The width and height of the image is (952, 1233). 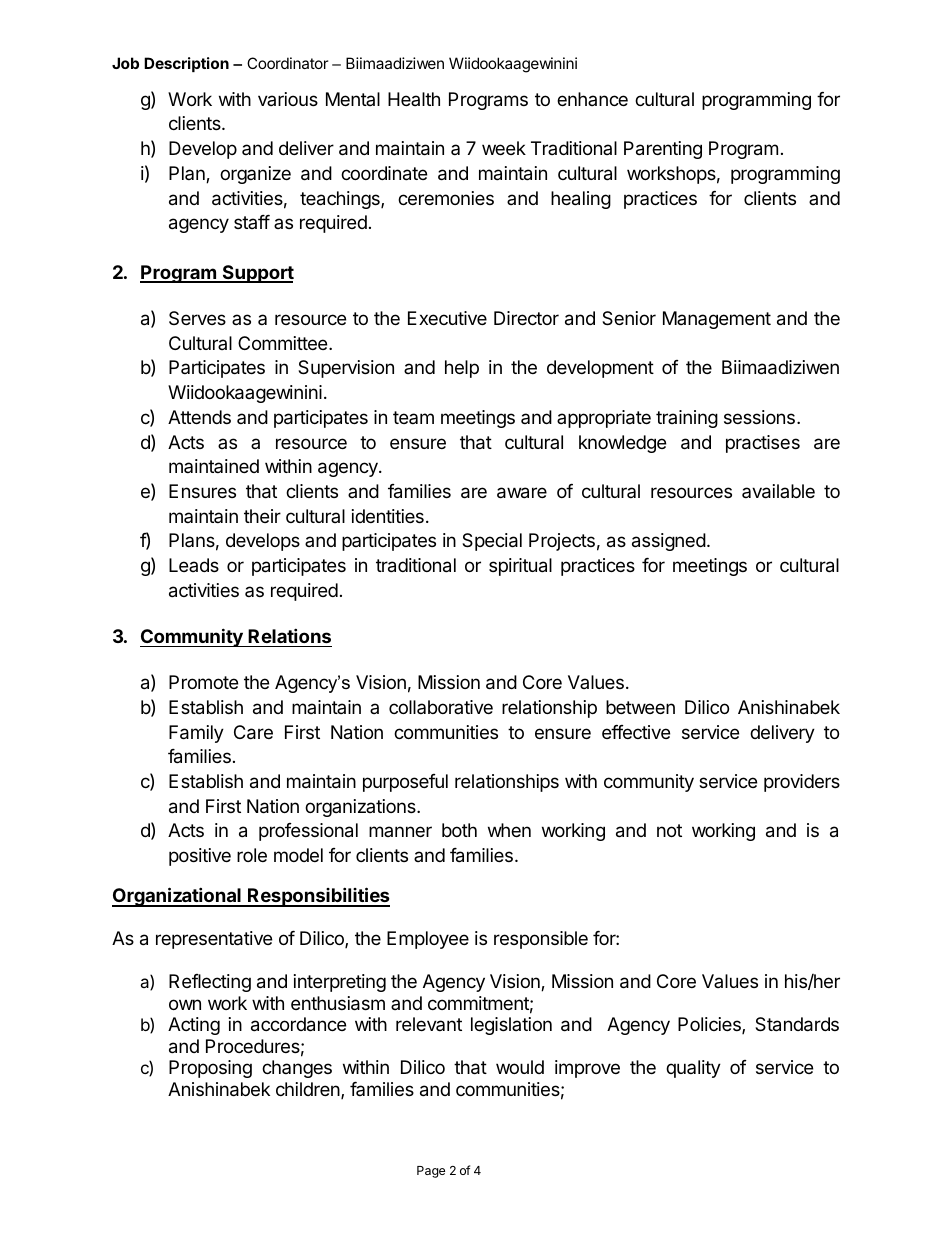 What do you see at coordinates (194, 565) in the image?
I see `Leads` at bounding box center [194, 565].
